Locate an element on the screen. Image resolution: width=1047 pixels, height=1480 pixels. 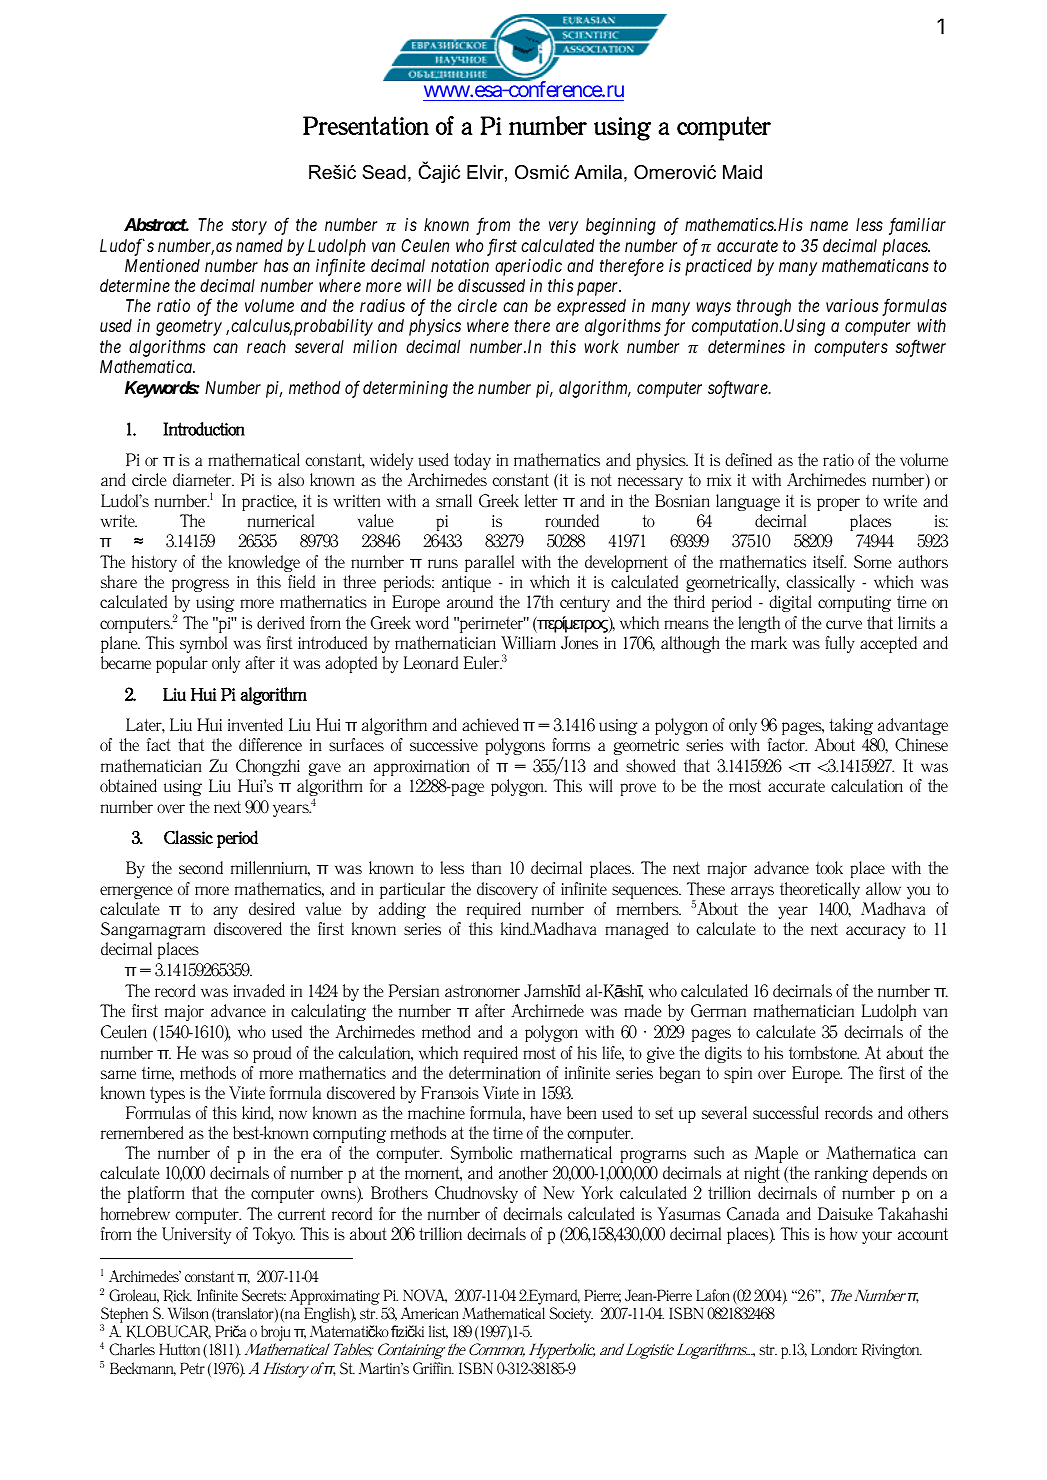
Maid is located at coordinates (742, 172).
